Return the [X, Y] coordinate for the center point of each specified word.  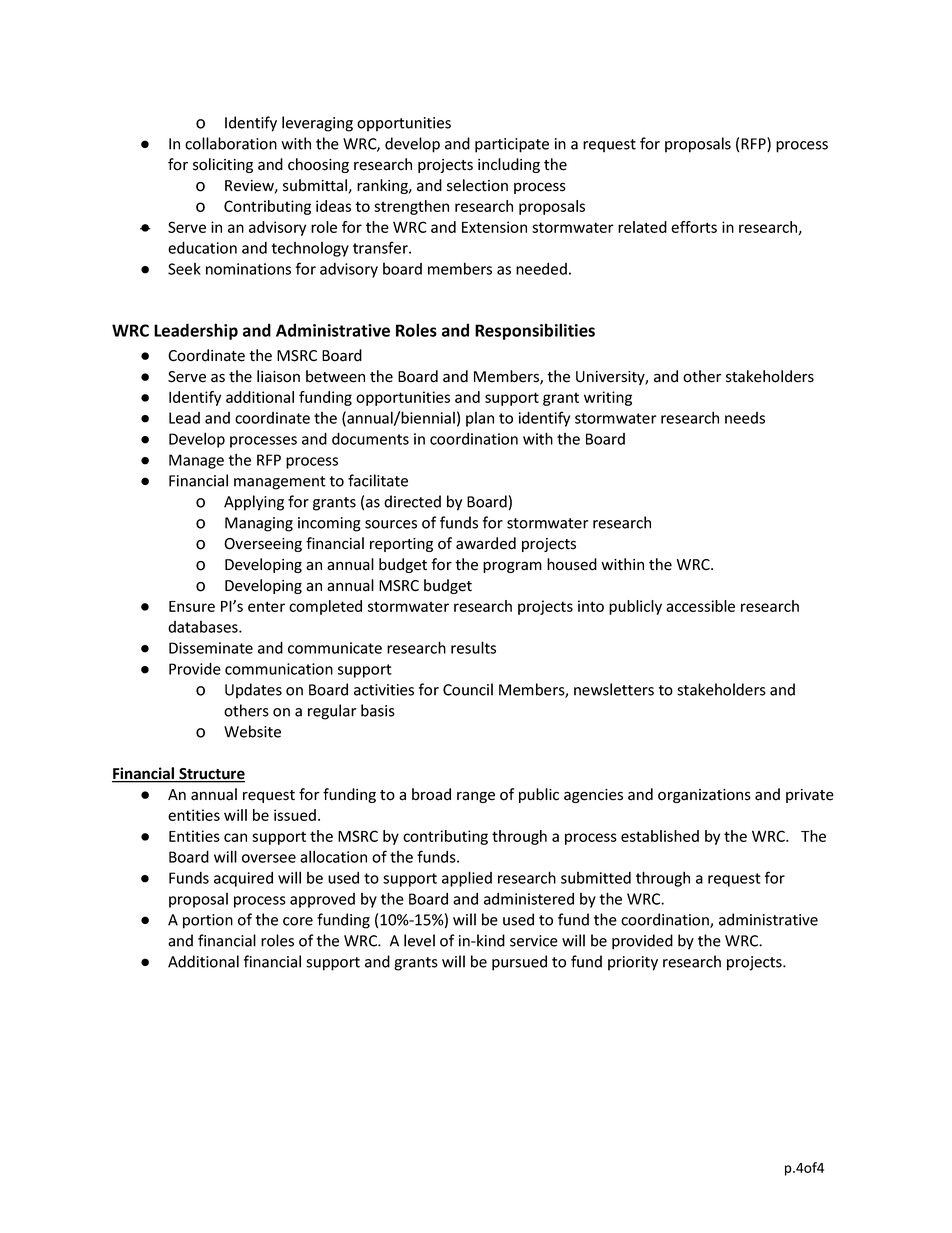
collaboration [231, 143]
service [534, 941]
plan [480, 419]
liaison [278, 376]
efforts [694, 227]
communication [279, 669]
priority [633, 963]
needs [745, 418]
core [298, 921]
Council [468, 689]
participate [512, 145]
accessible [700, 606]
